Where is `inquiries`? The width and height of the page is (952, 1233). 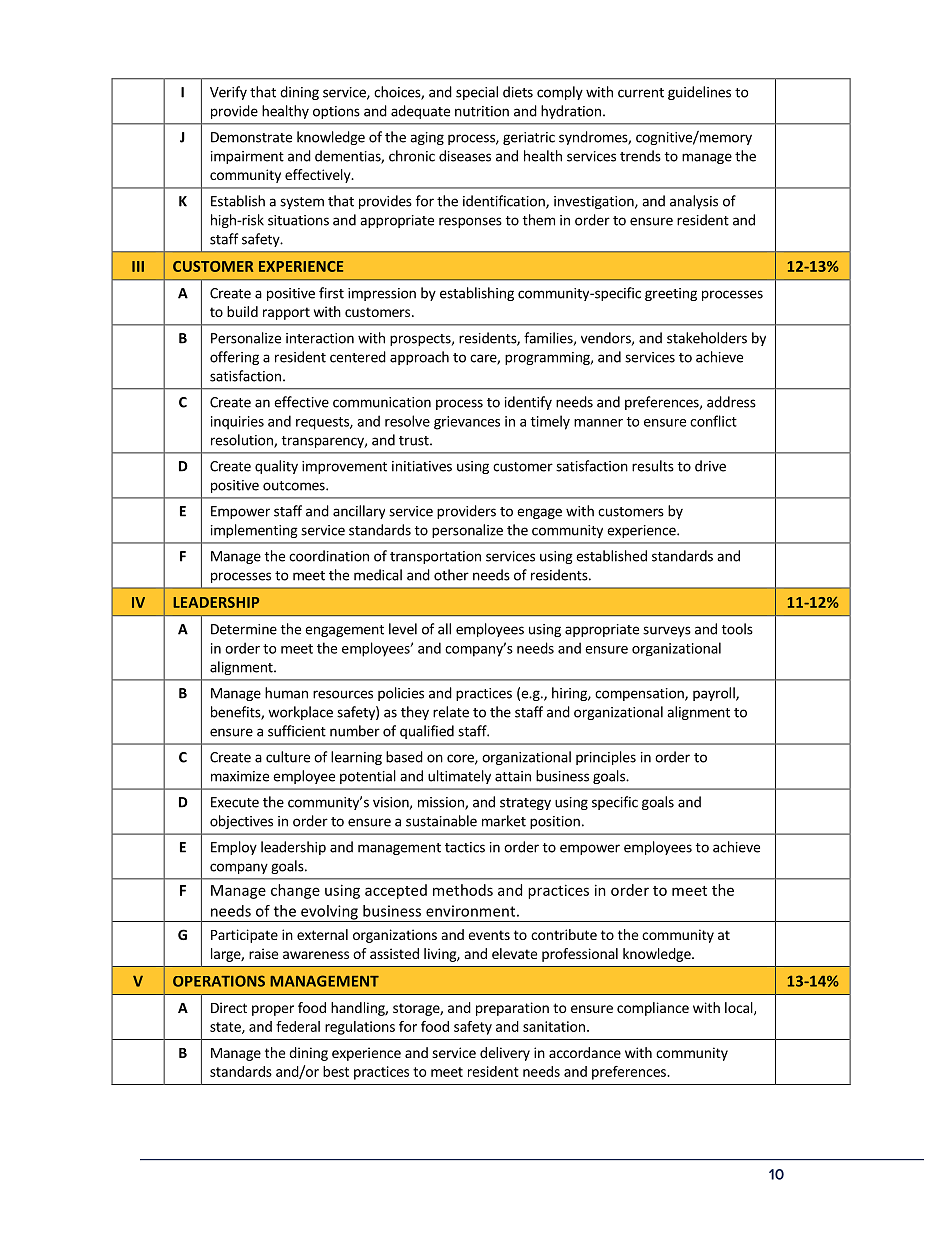
inquiries is located at coordinates (237, 423).
